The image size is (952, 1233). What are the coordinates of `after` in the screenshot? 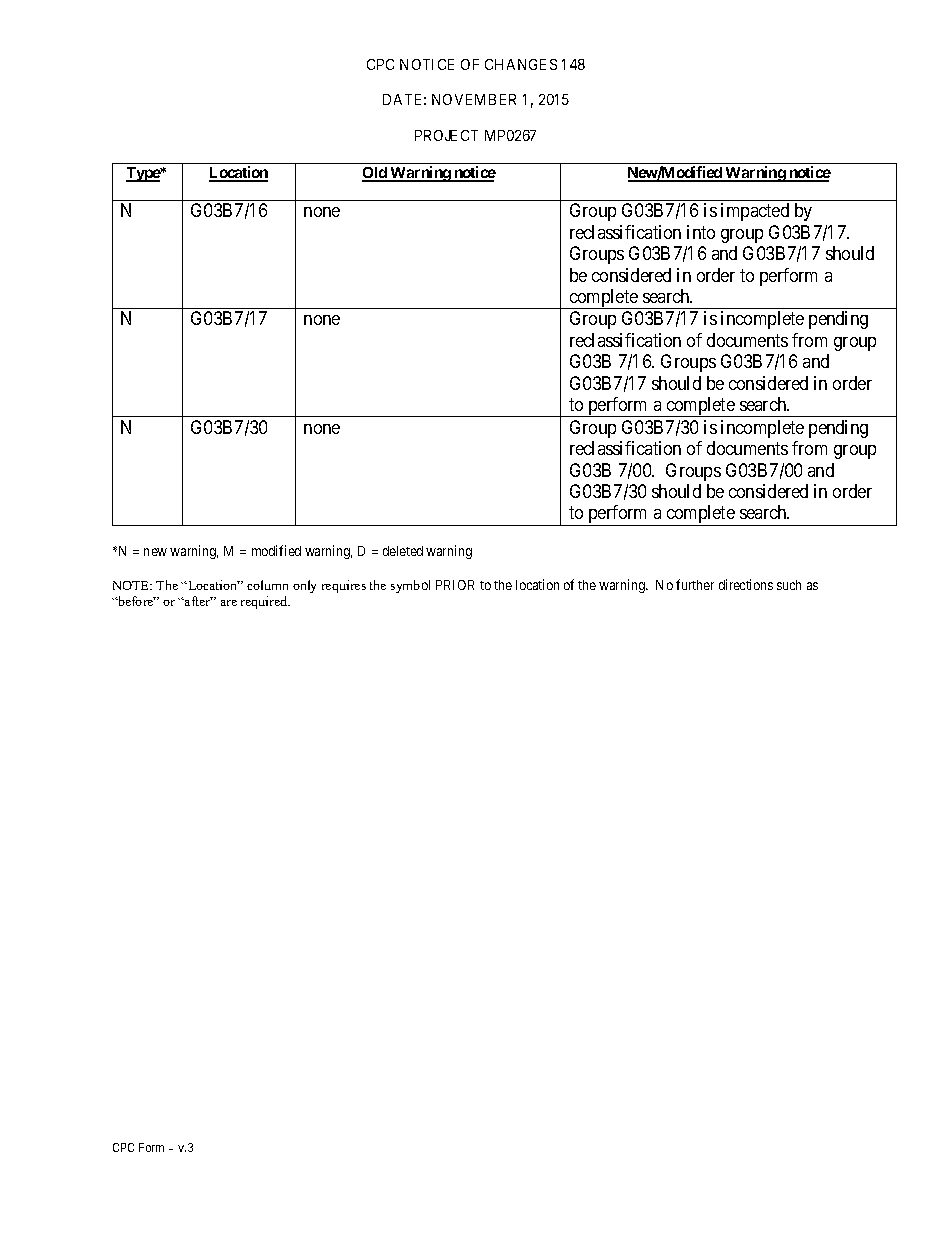 It's located at (198, 601).
